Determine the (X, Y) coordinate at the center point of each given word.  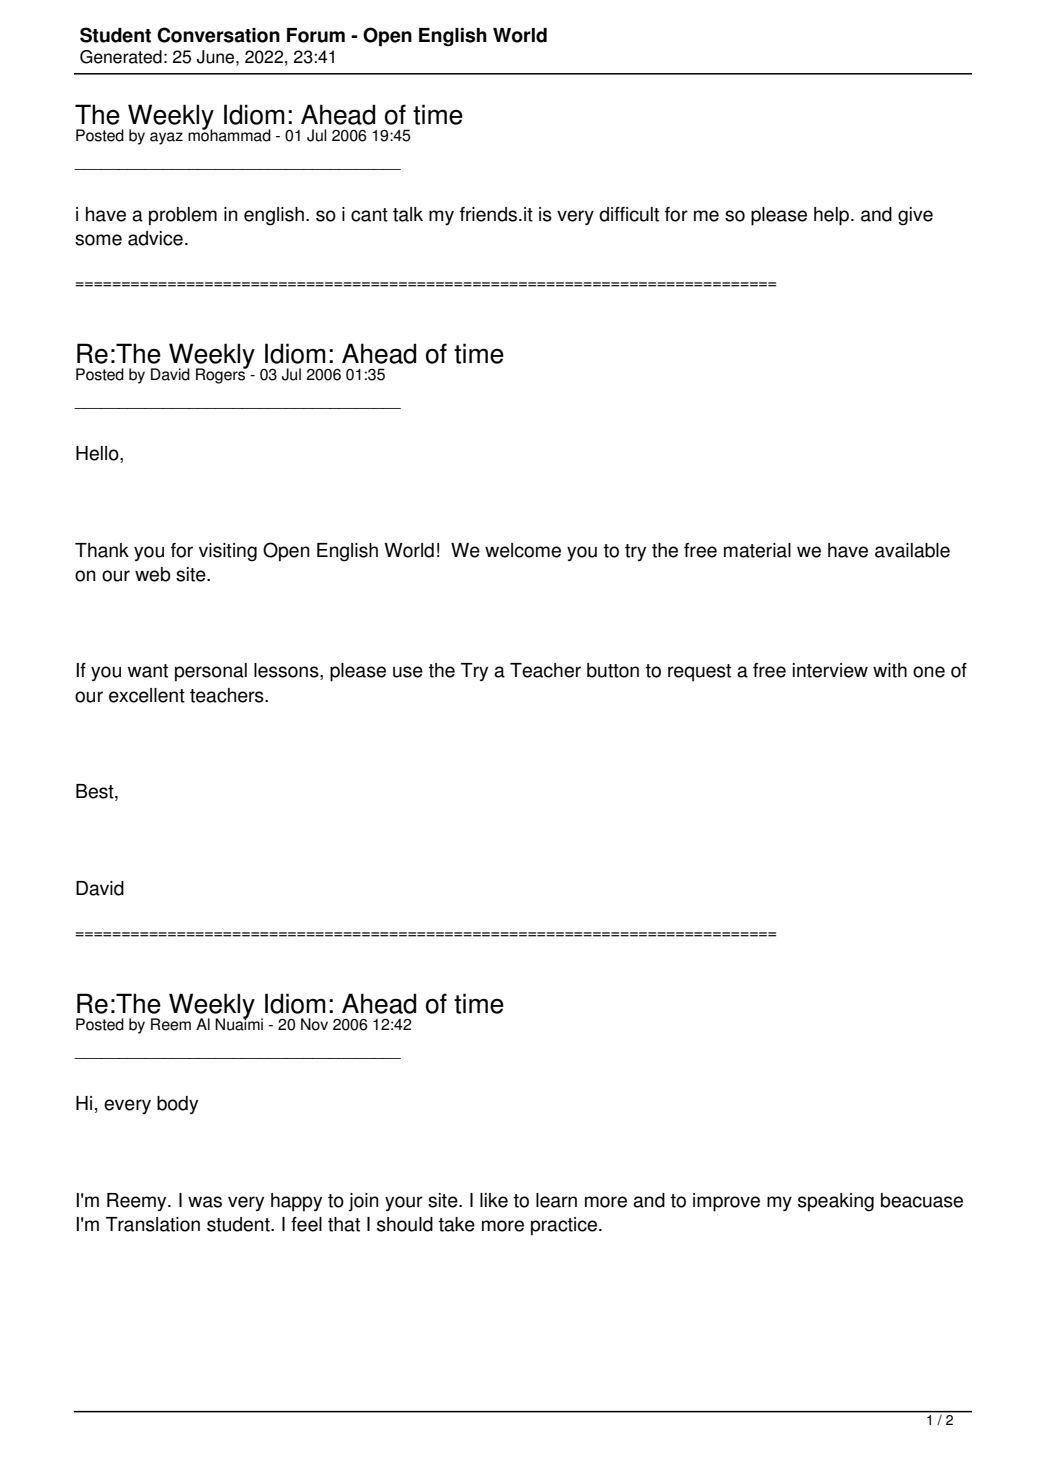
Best (96, 792)
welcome (523, 550)
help (833, 216)
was (205, 1202)
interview (830, 670)
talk (408, 214)
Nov (314, 1024)
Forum (316, 35)
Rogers (222, 375)
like (494, 1200)
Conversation (218, 35)
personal (211, 672)
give (915, 216)
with (890, 670)
